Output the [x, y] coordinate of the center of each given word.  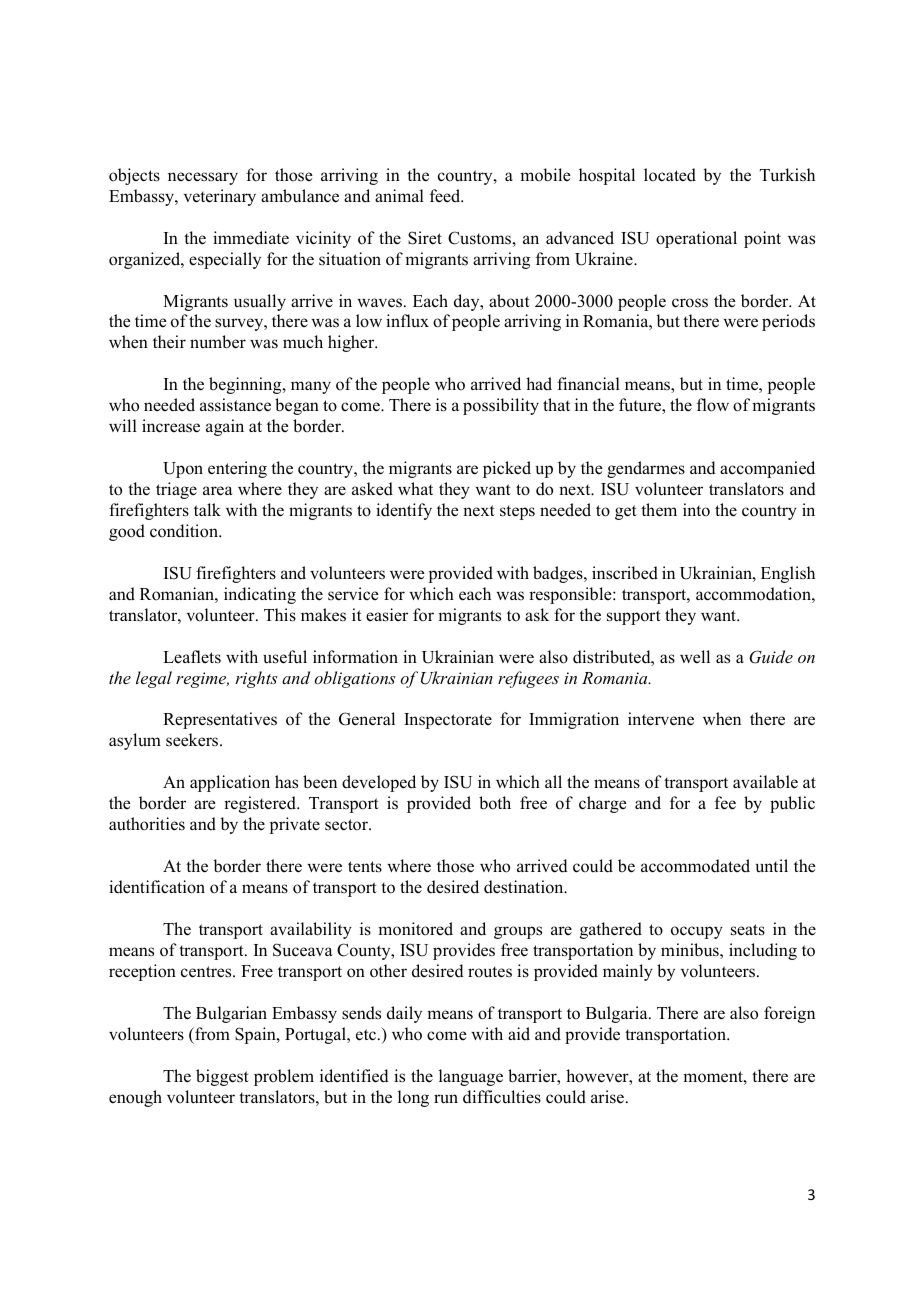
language [471, 1077]
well [695, 657]
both [495, 803]
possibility [501, 406]
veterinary [220, 197]
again [225, 427]
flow [713, 405]
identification [157, 887]
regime [202, 680]
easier [387, 615]
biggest [222, 1077]
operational [696, 239]
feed [446, 196]
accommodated [695, 866]
